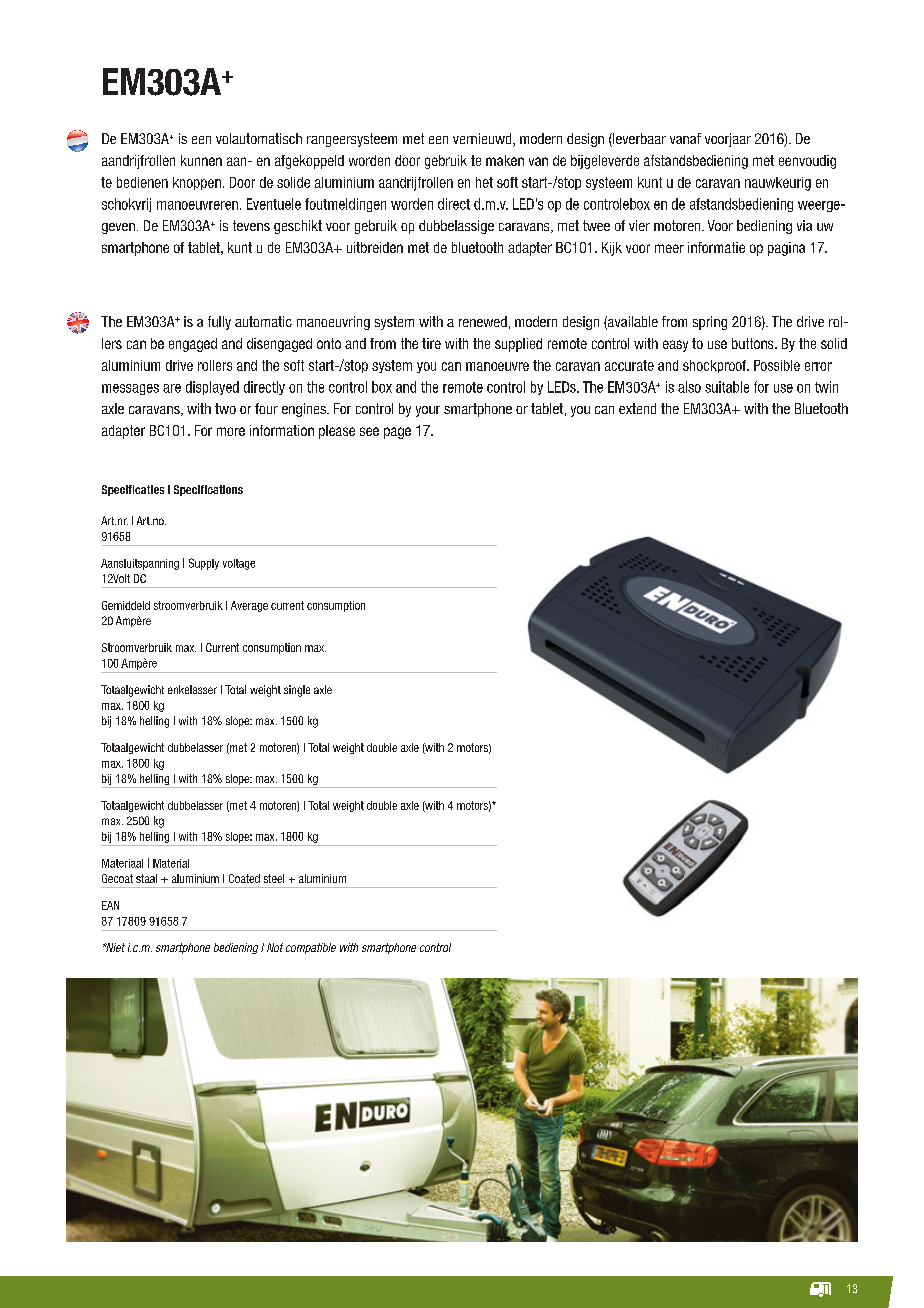 The width and height of the image is (924, 1308). What do you see at coordinates (505, 160) in the image?
I see `maken` at bounding box center [505, 160].
